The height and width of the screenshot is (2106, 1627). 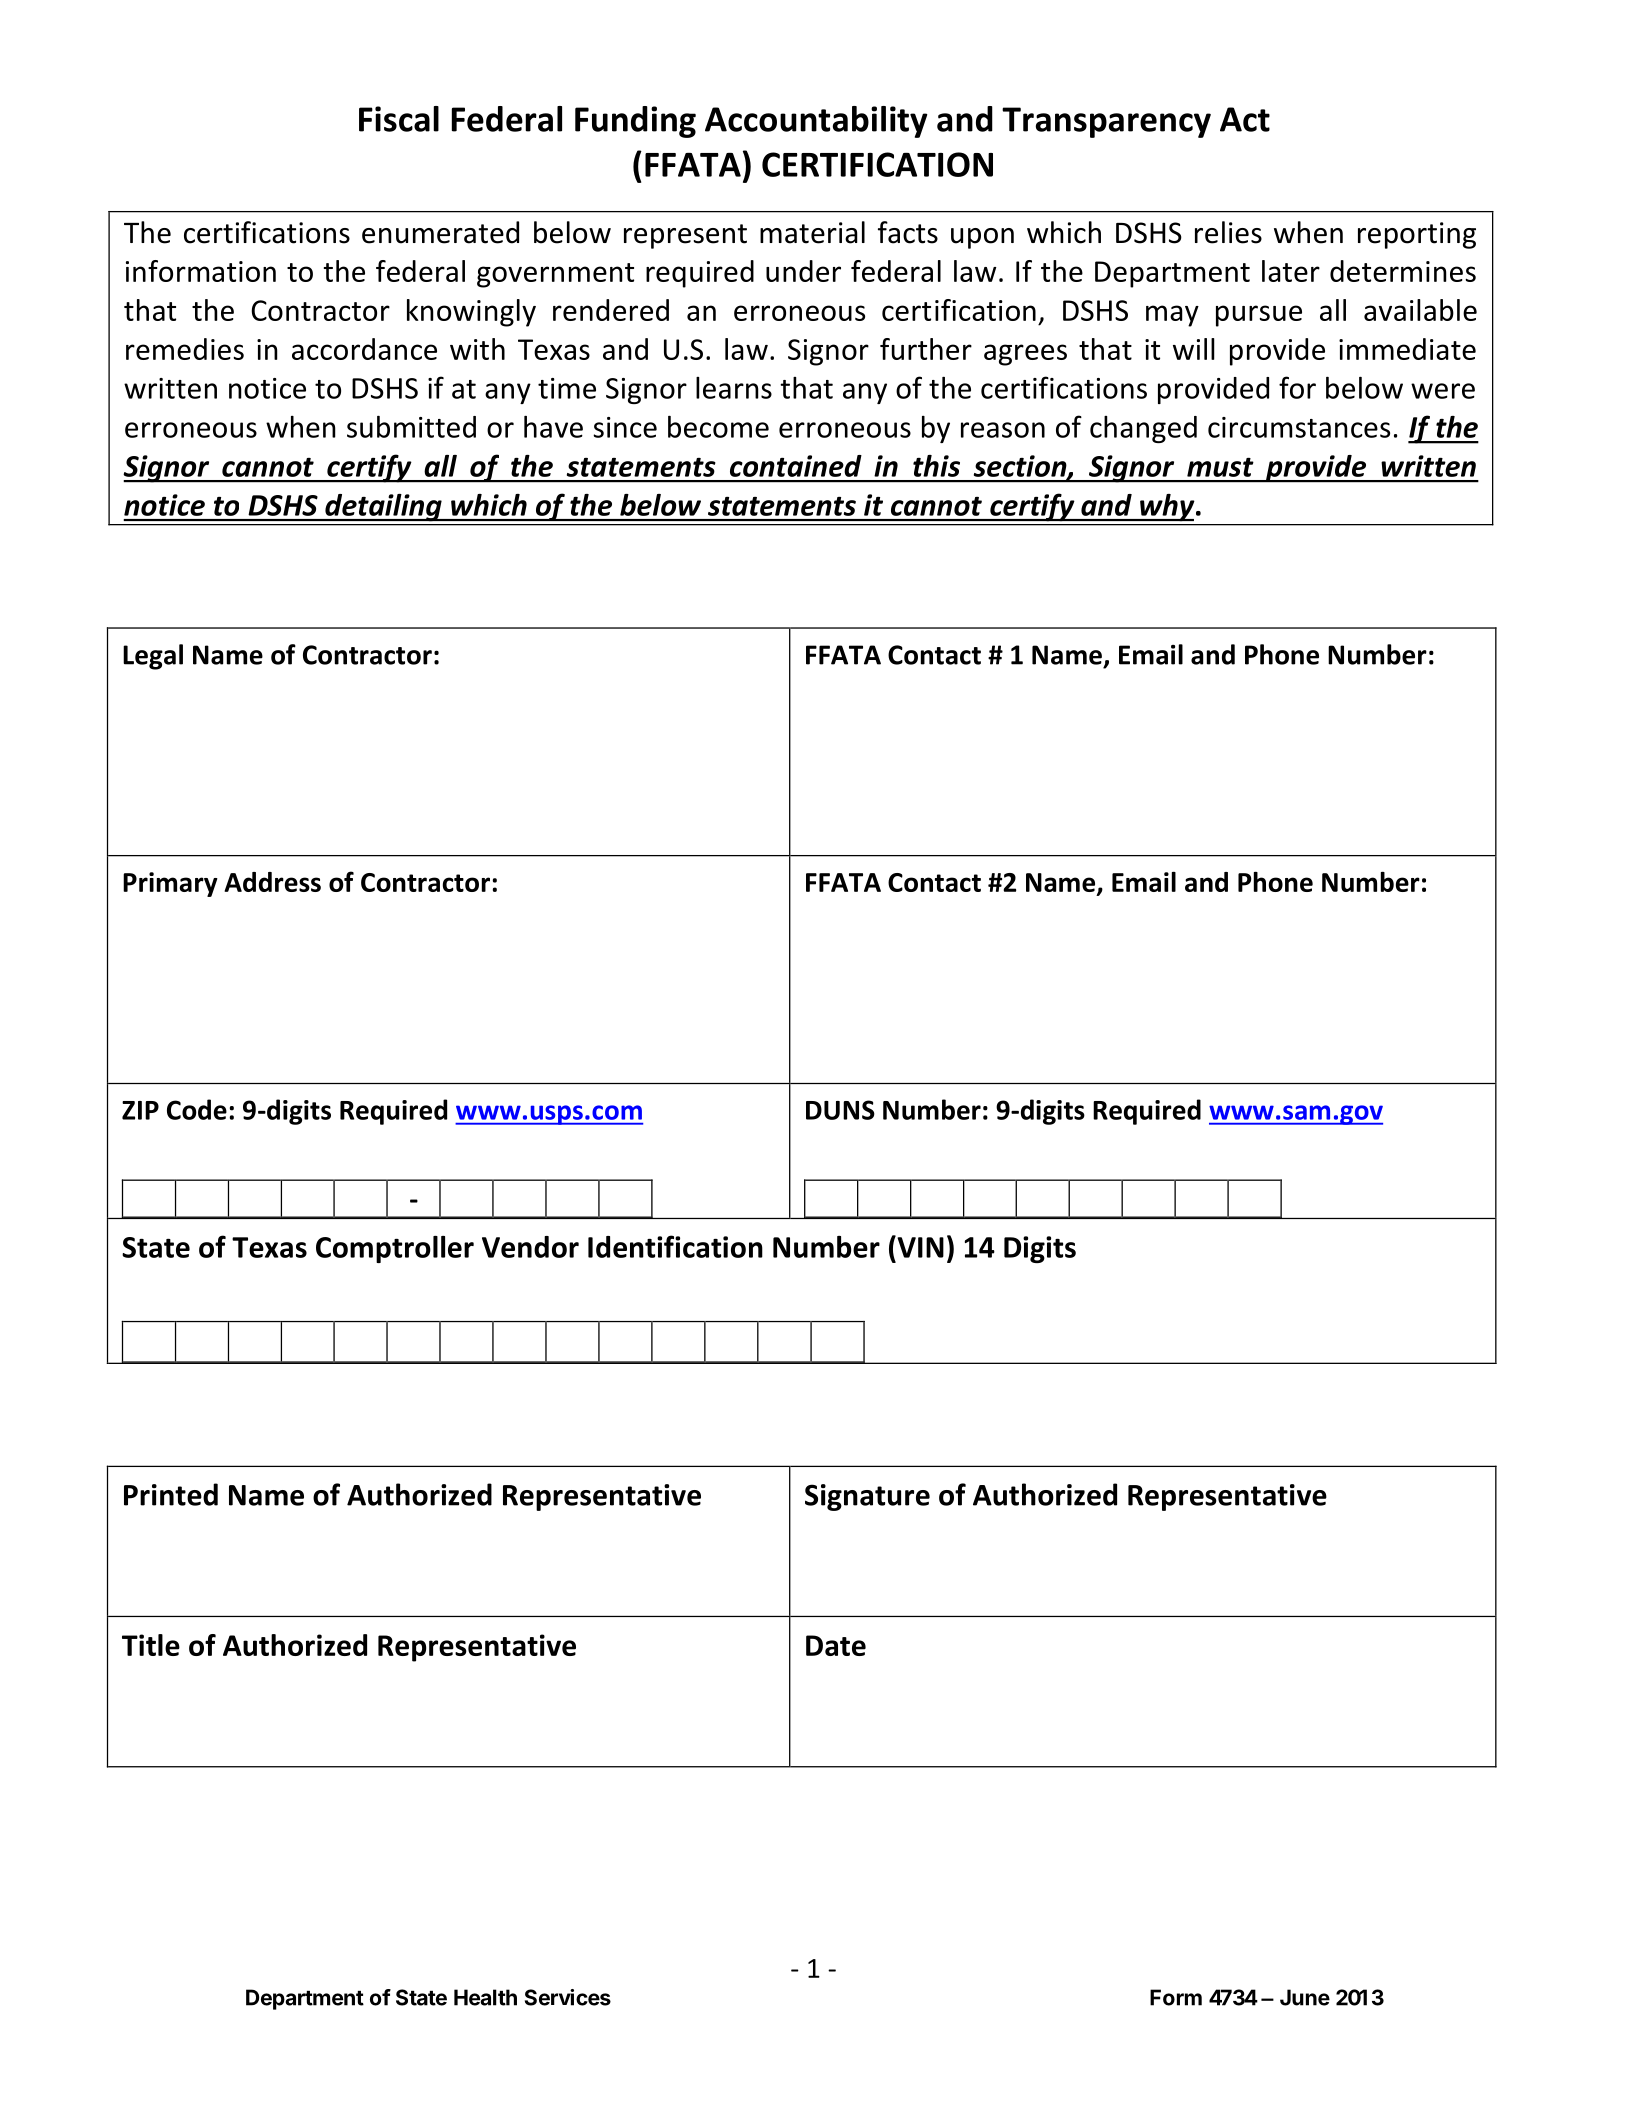 What do you see at coordinates (867, 1497) in the screenshot?
I see `Signature` at bounding box center [867, 1497].
